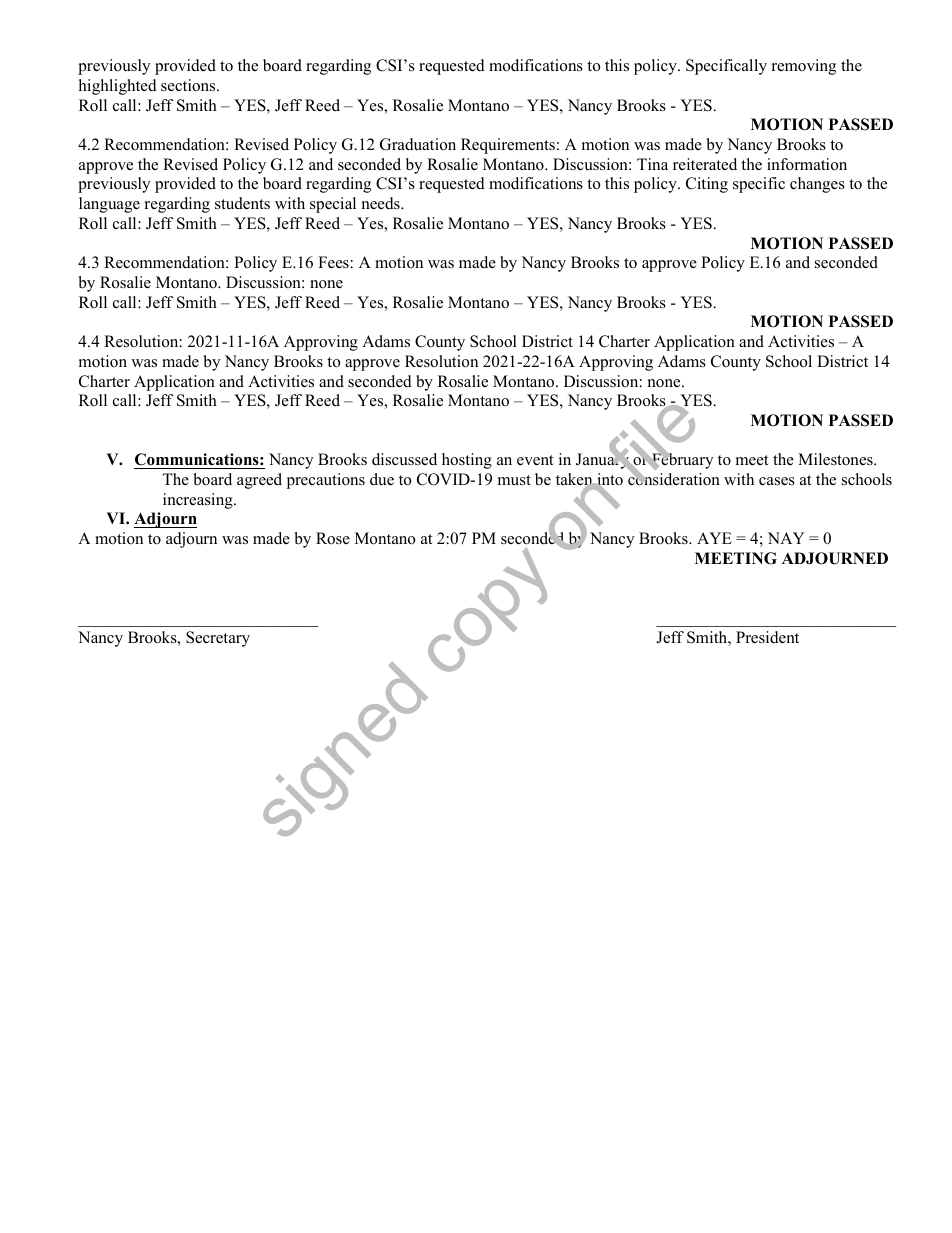 Image resolution: width=952 pixels, height=1233 pixels. What do you see at coordinates (467, 461) in the document?
I see `hosting` at bounding box center [467, 461].
